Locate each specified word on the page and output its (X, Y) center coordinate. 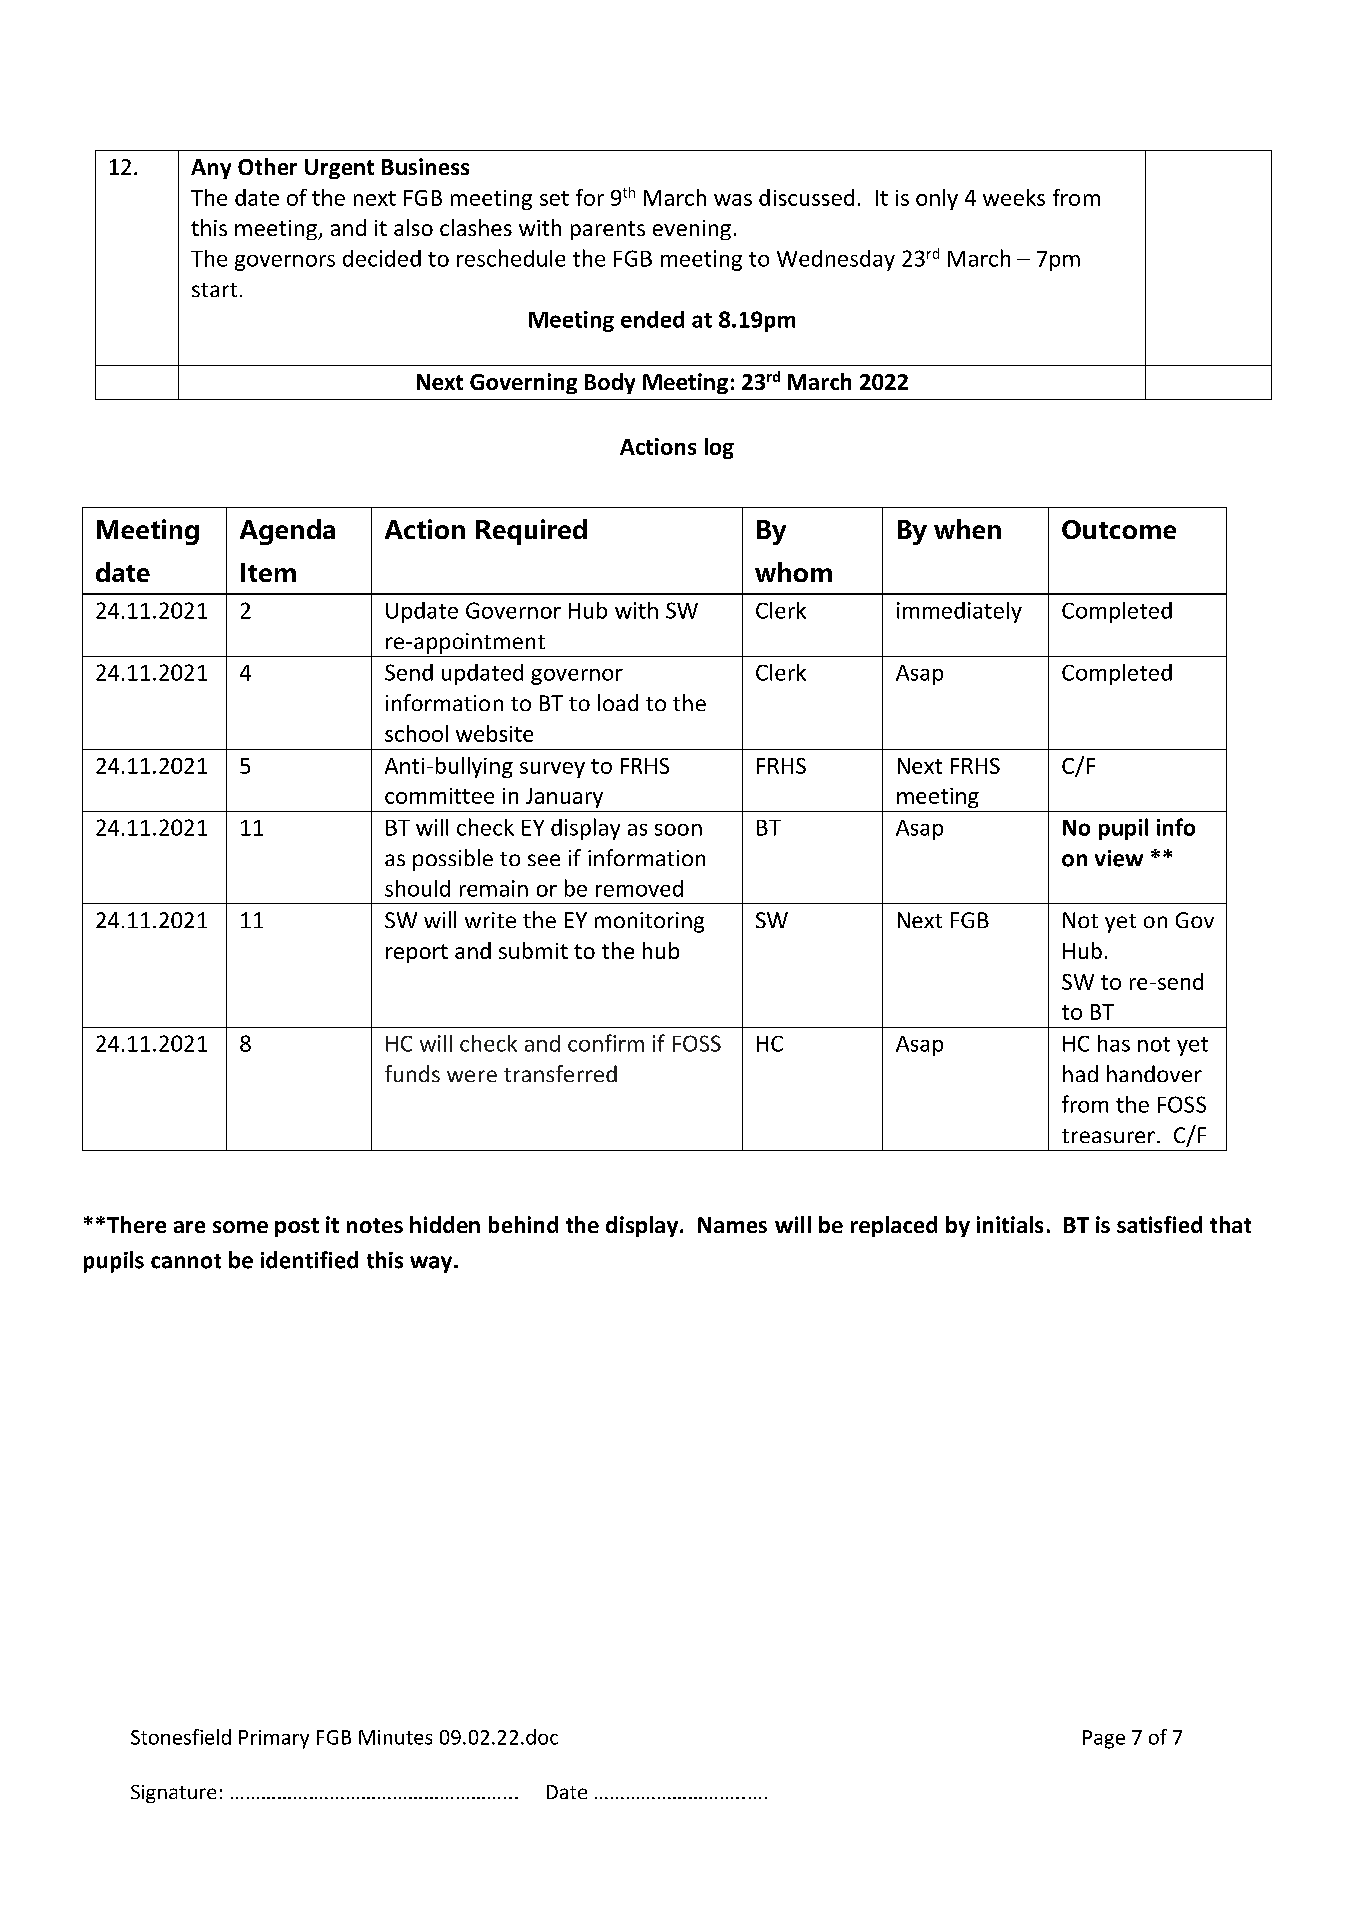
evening (692, 230)
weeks (1014, 197)
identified (309, 1260)
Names (732, 1225)
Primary (274, 1739)
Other (267, 166)
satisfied (1159, 1224)
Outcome (1119, 529)
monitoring (649, 922)
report (417, 953)
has (1114, 1043)
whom (793, 572)
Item (268, 572)
